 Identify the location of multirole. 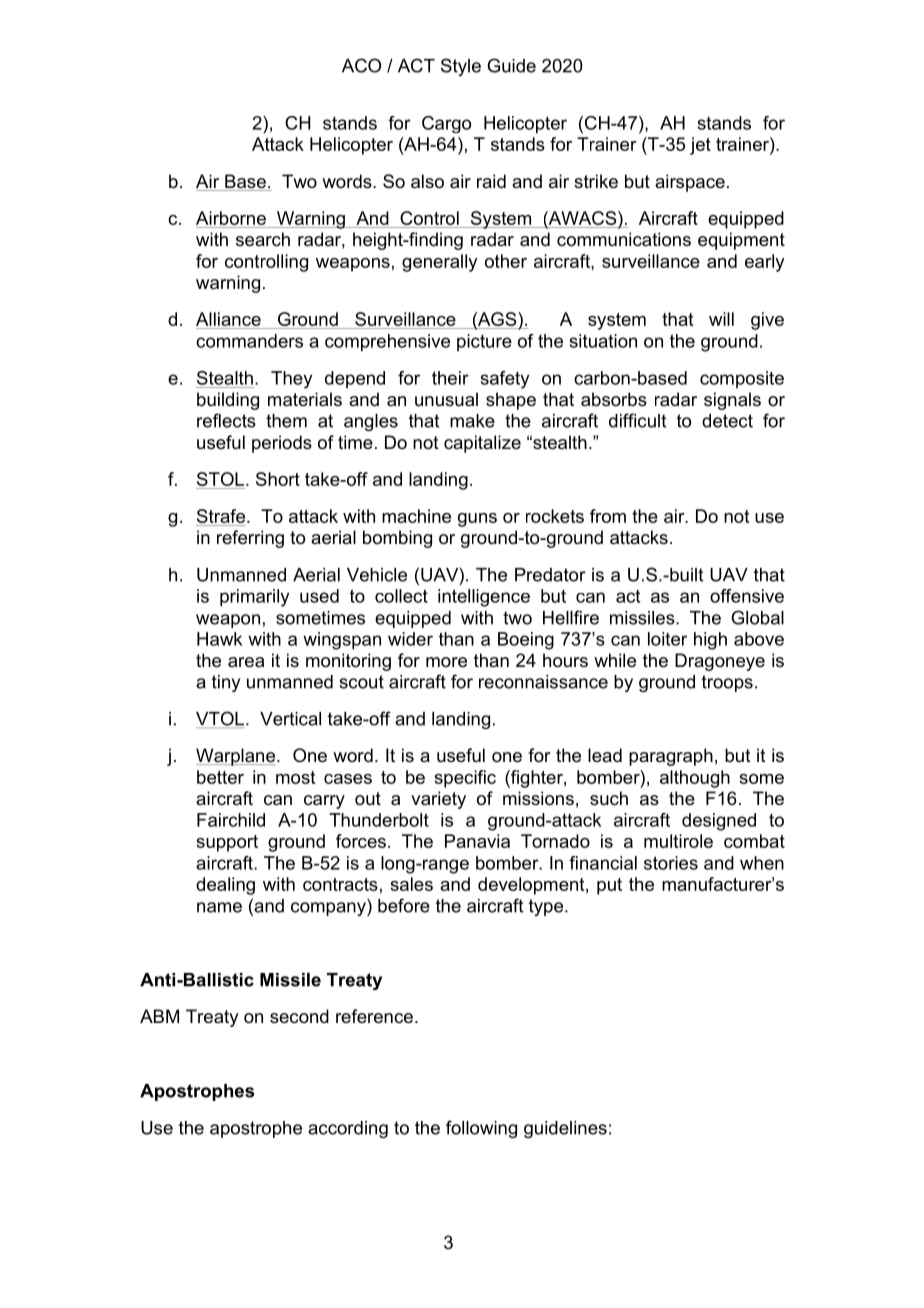
(678, 841).
